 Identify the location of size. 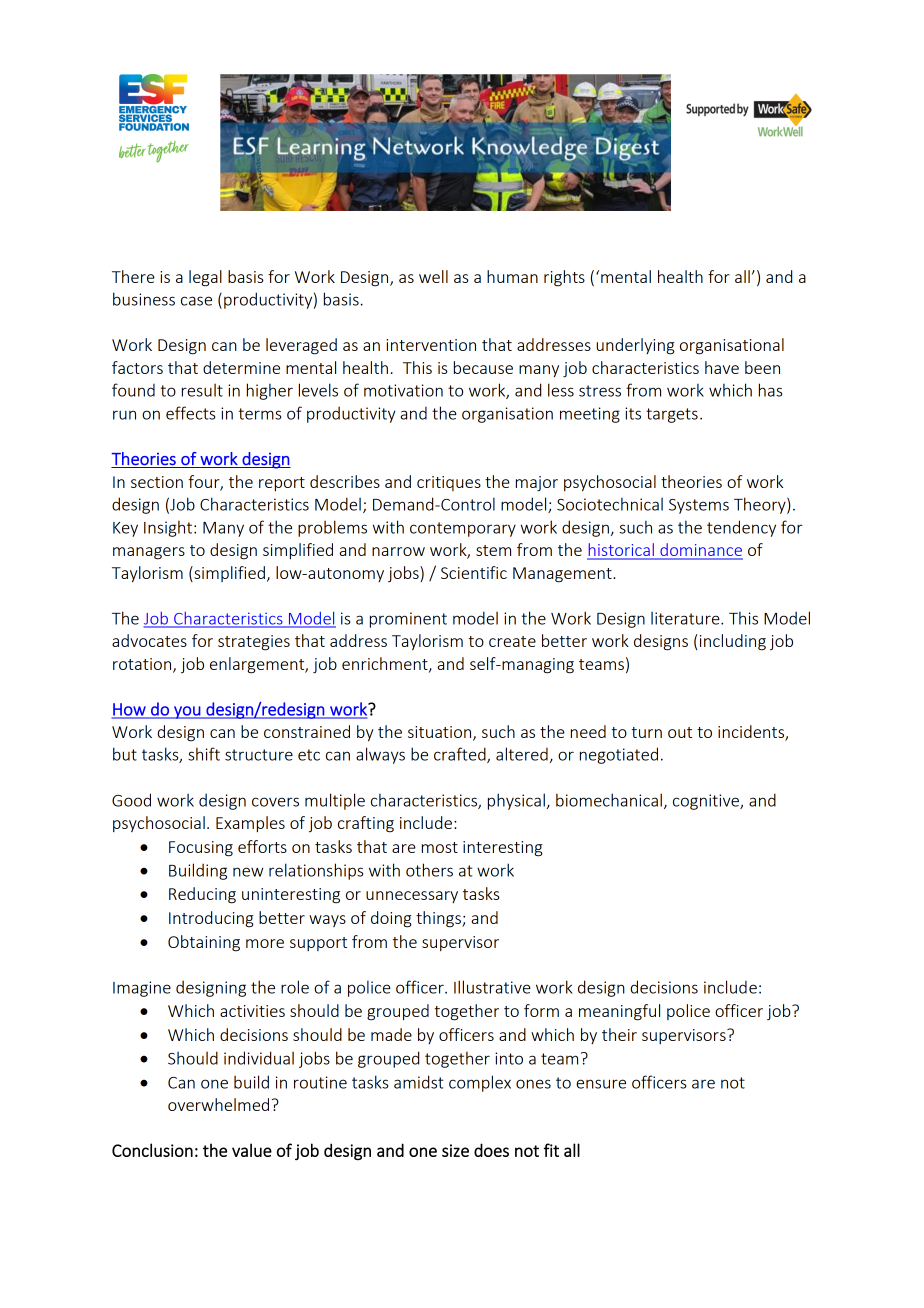
(455, 1150).
